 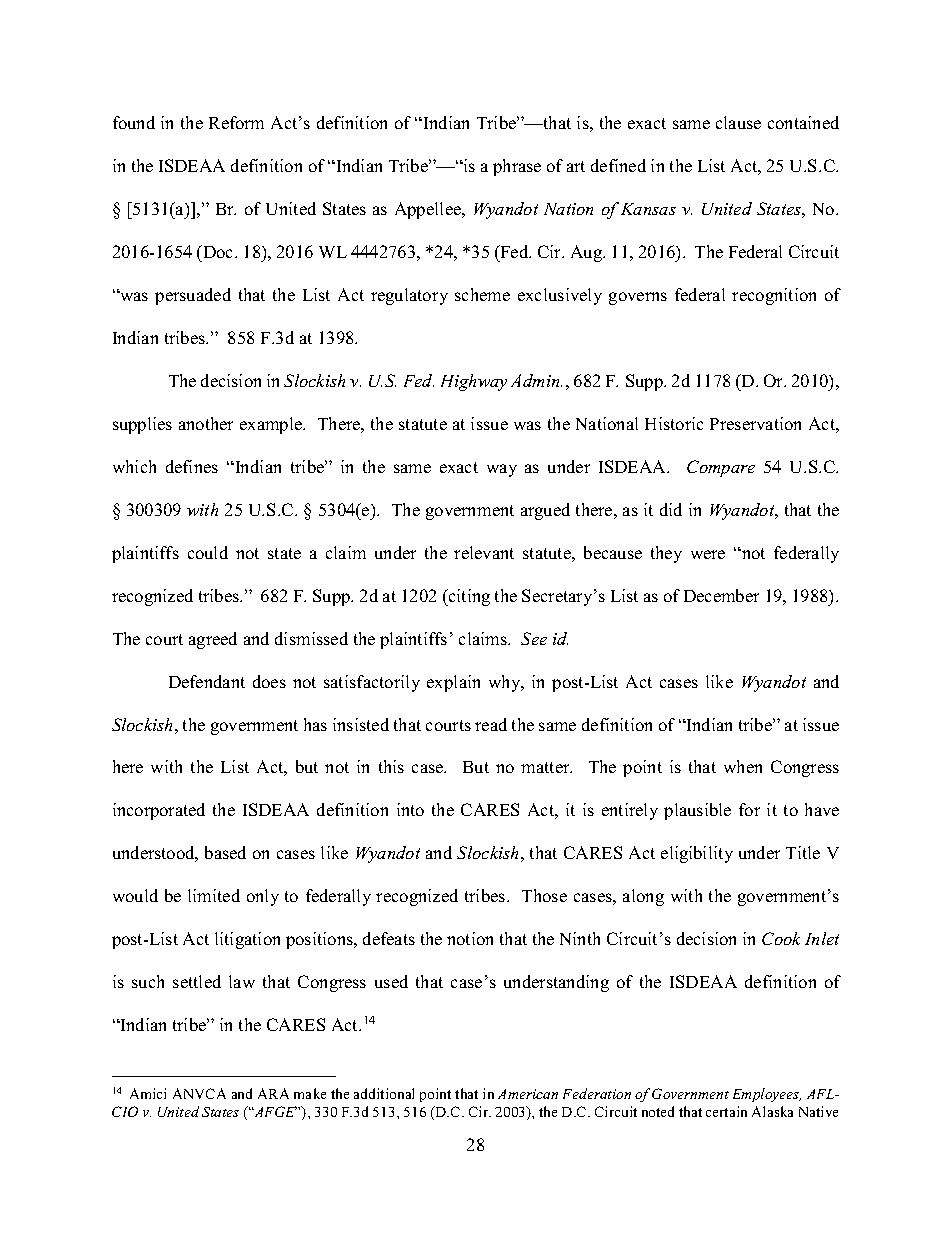 I want to click on December, so click(x=721, y=595).
